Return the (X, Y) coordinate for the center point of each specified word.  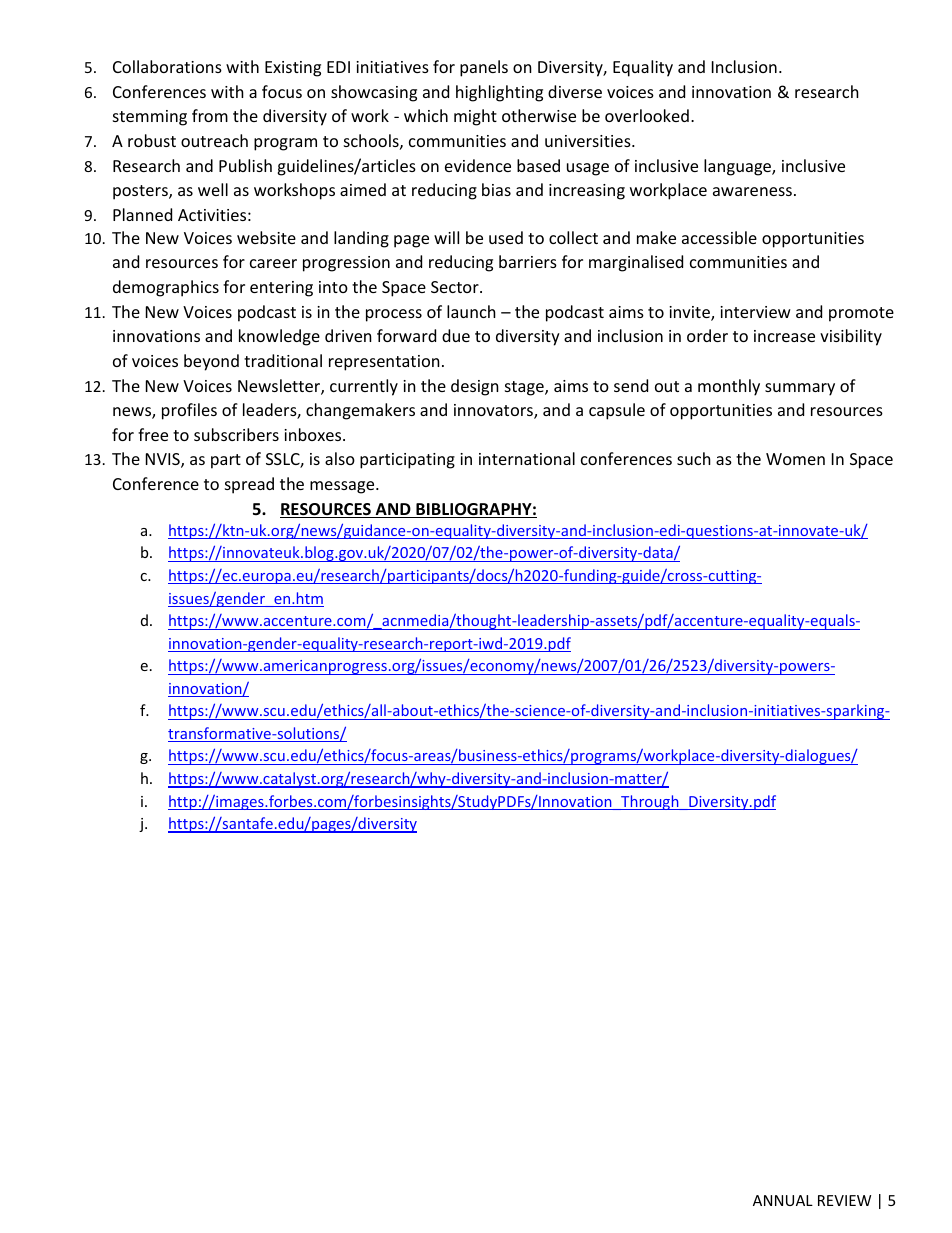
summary (800, 389)
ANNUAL (783, 1200)
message (343, 487)
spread (249, 485)
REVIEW (844, 1200)
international (527, 458)
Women (795, 459)
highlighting (499, 93)
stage (525, 388)
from (210, 115)
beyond (211, 362)
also (340, 458)
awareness (752, 191)
